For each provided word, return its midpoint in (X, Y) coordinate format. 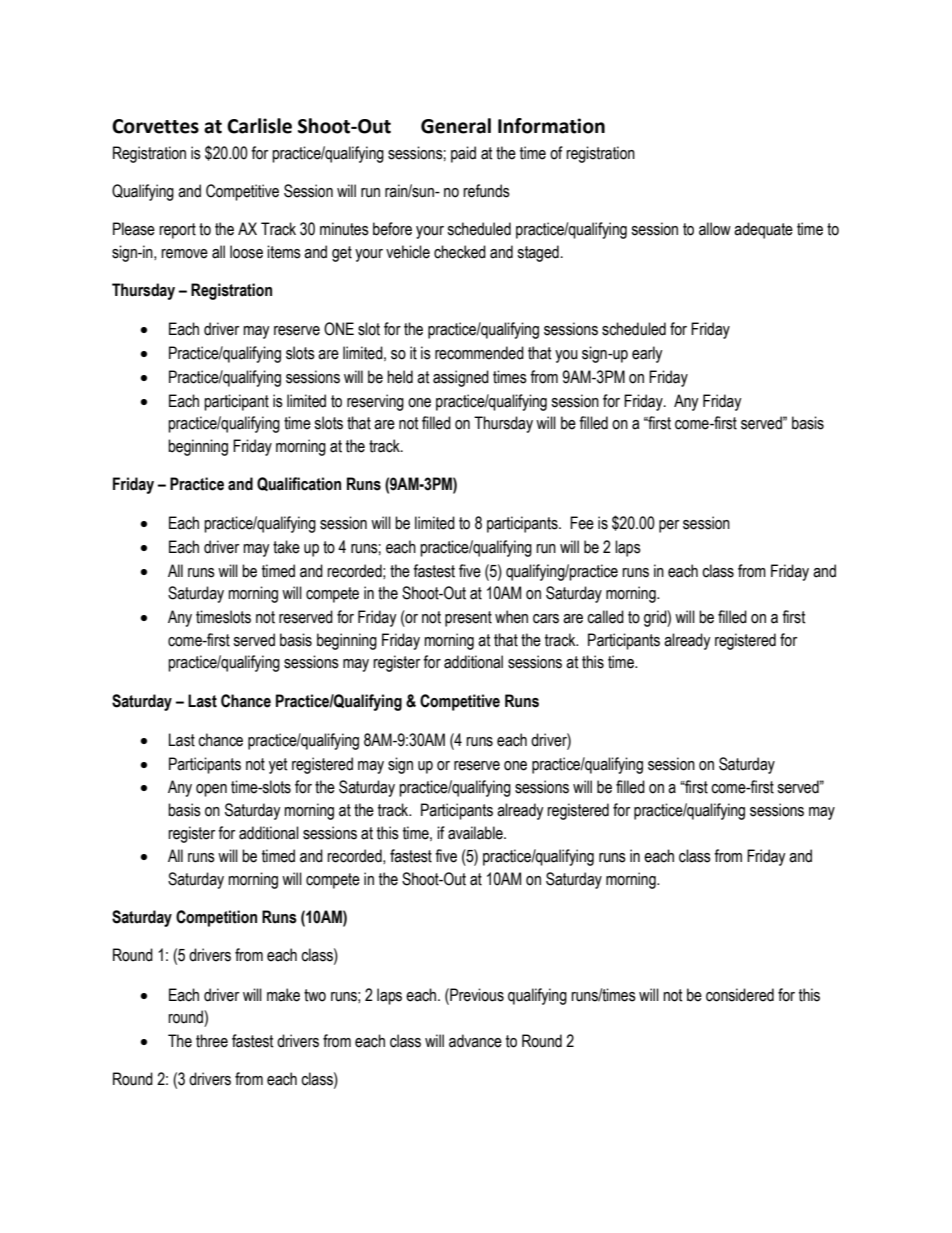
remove (184, 254)
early (647, 354)
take (286, 547)
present (468, 619)
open (211, 790)
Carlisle (259, 126)
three (212, 1041)
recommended (479, 353)
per (669, 526)
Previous (476, 995)
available (476, 833)
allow (715, 229)
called (605, 617)
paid (463, 154)
